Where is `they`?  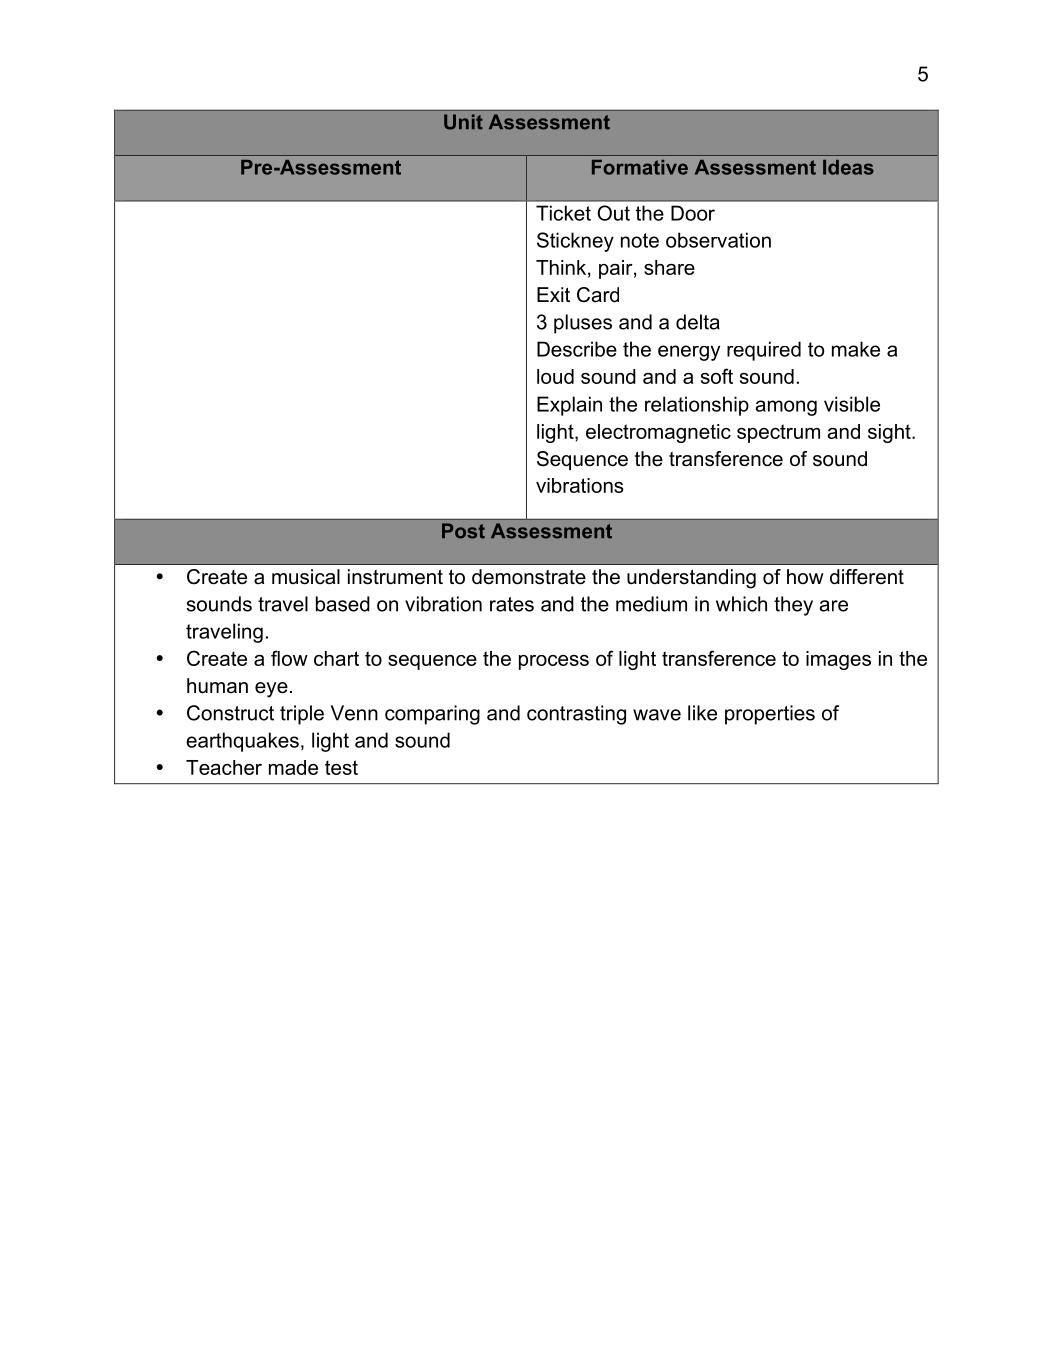 they is located at coordinates (793, 606).
